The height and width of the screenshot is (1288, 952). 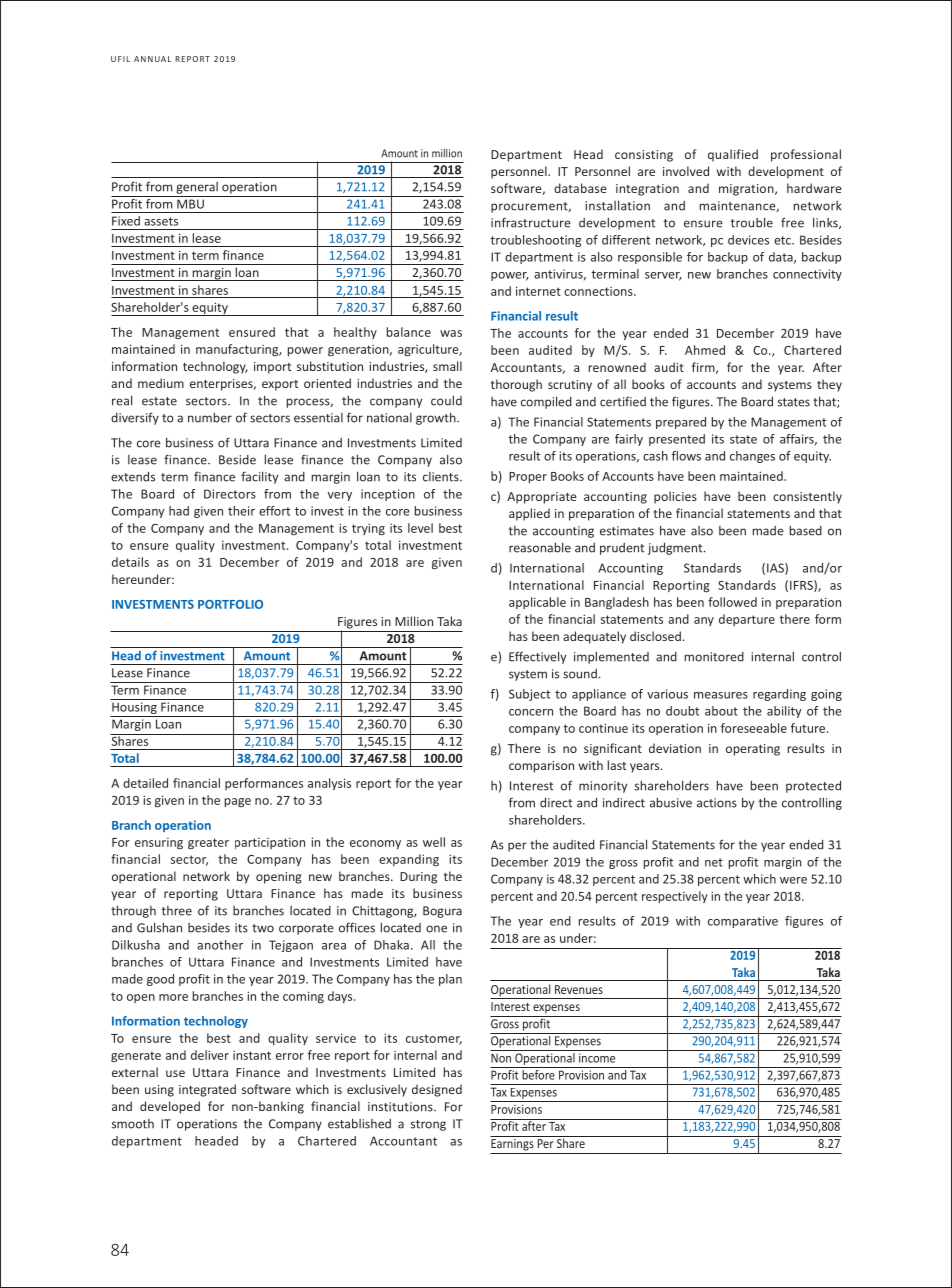 What do you see at coordinates (531, 222) in the screenshot?
I see `infrastructure` at bounding box center [531, 222].
